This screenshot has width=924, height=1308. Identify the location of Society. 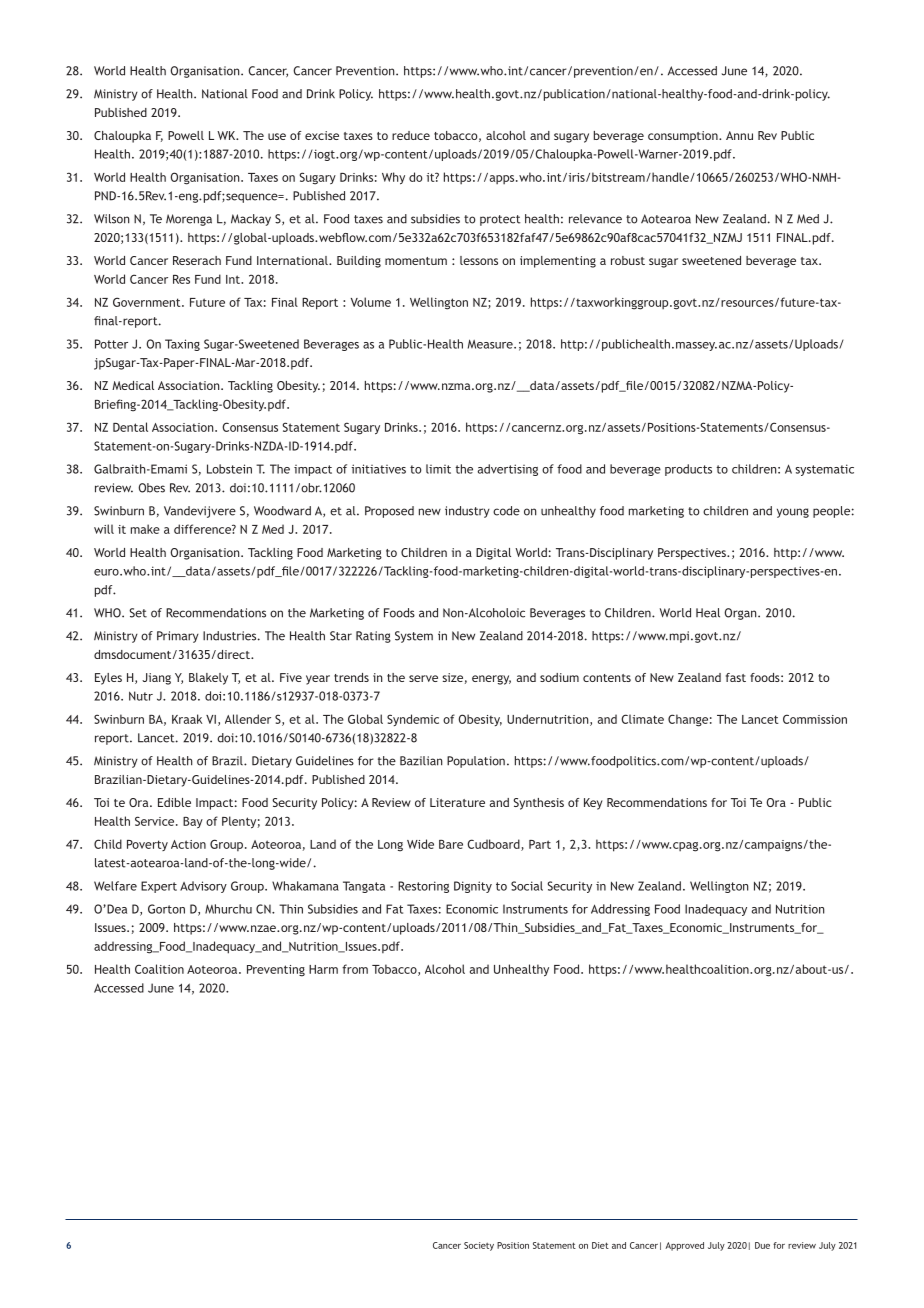
(479, 1246).
